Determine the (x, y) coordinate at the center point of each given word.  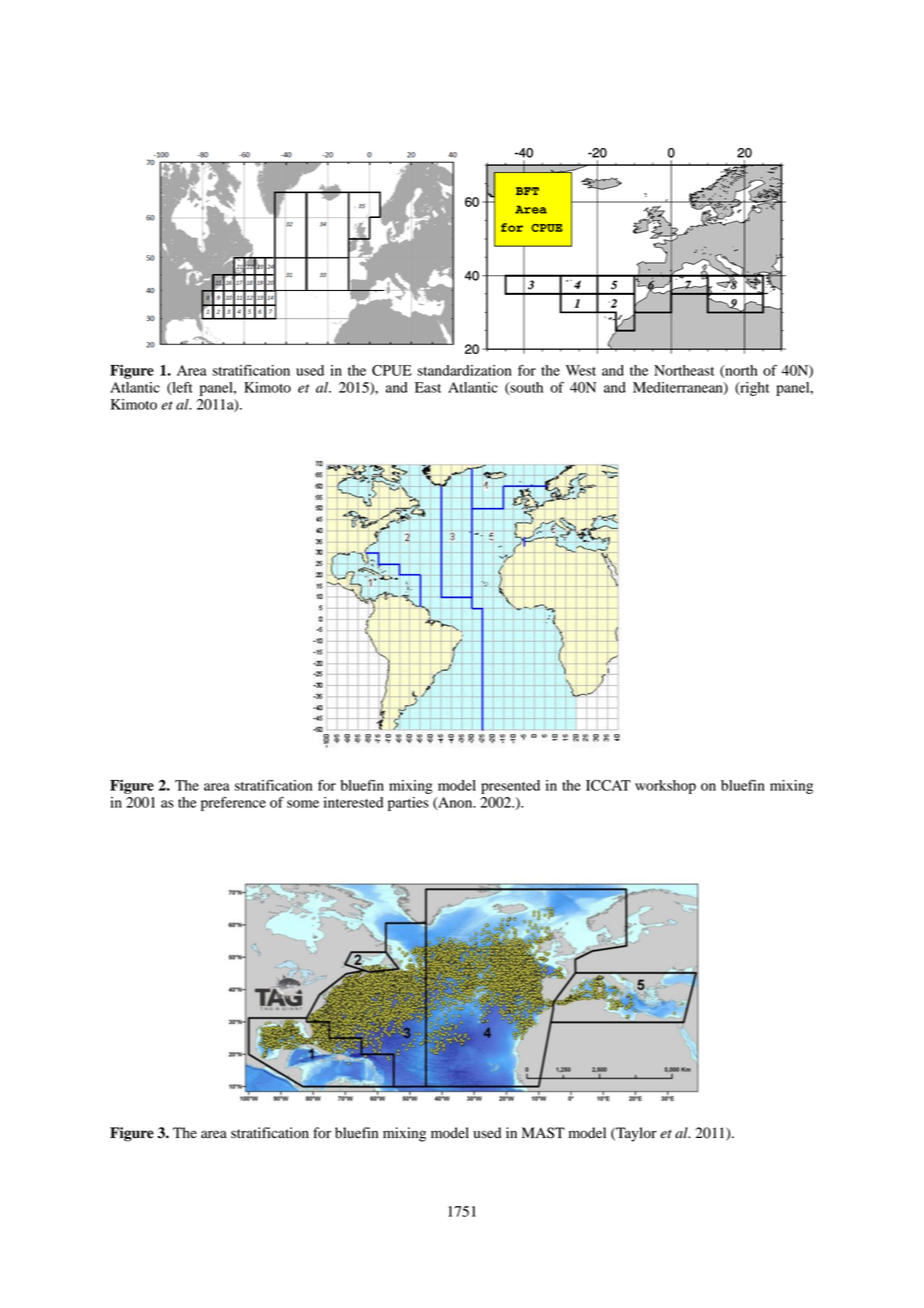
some (303, 804)
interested (353, 802)
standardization (465, 370)
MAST (543, 1133)
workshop (665, 787)
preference (233, 803)
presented (510, 787)
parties (408, 804)
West (581, 370)
